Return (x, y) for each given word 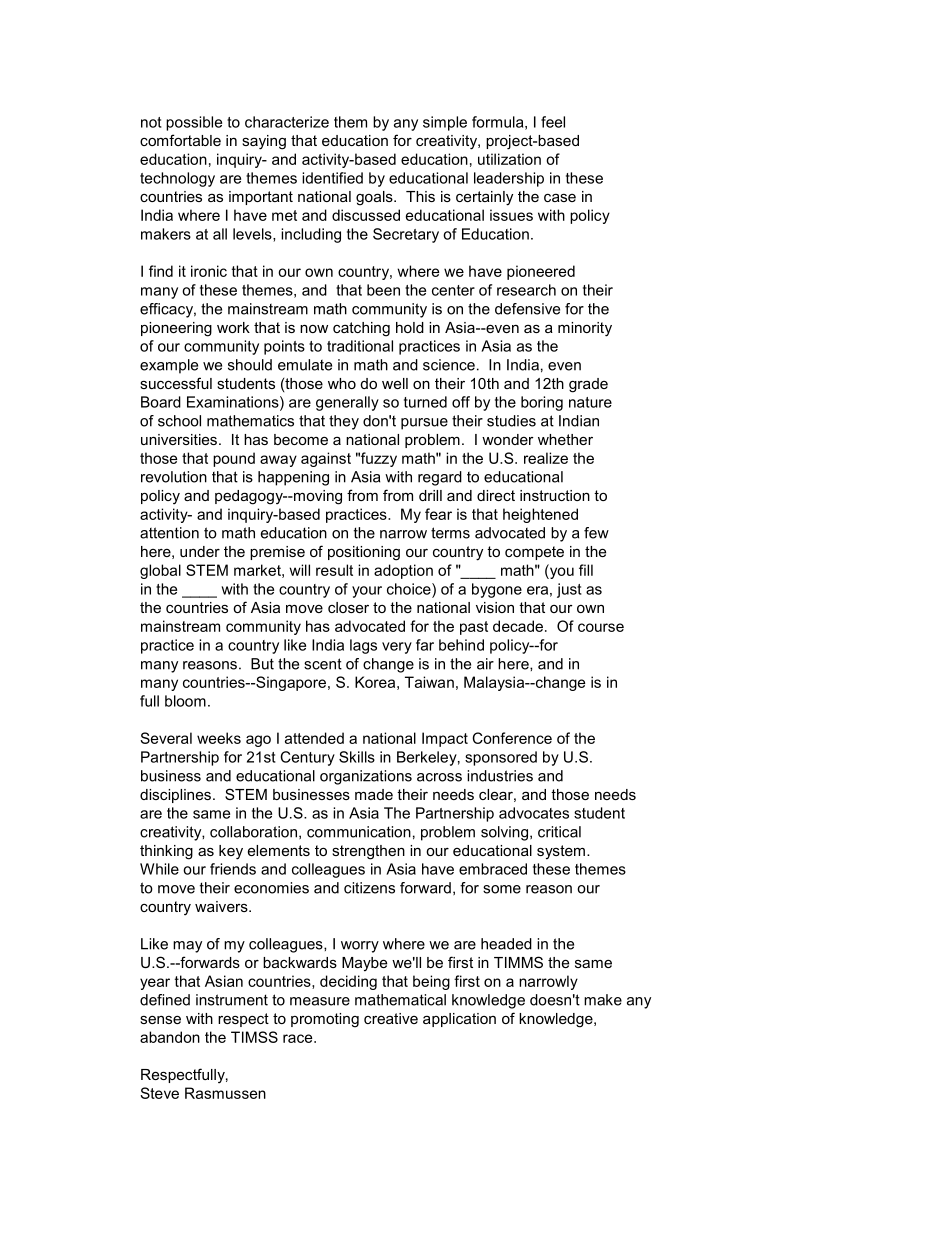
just (569, 590)
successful (176, 383)
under (200, 551)
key (231, 852)
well (395, 383)
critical (559, 832)
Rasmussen (225, 1093)
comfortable (180, 140)
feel (553, 122)
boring (542, 403)
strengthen (368, 852)
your (367, 592)
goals (375, 198)
